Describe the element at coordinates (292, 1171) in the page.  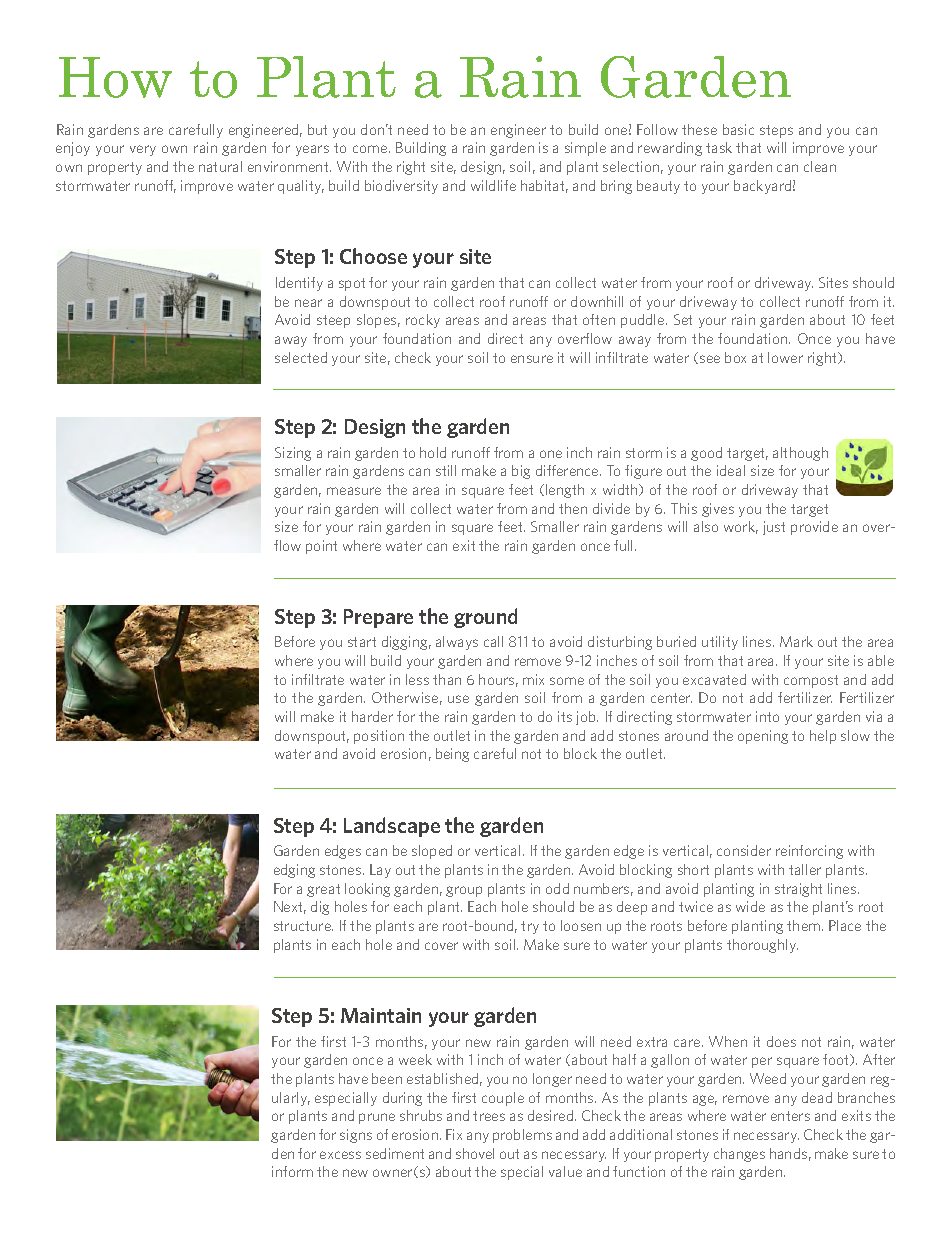
I see `inform` at that location.
